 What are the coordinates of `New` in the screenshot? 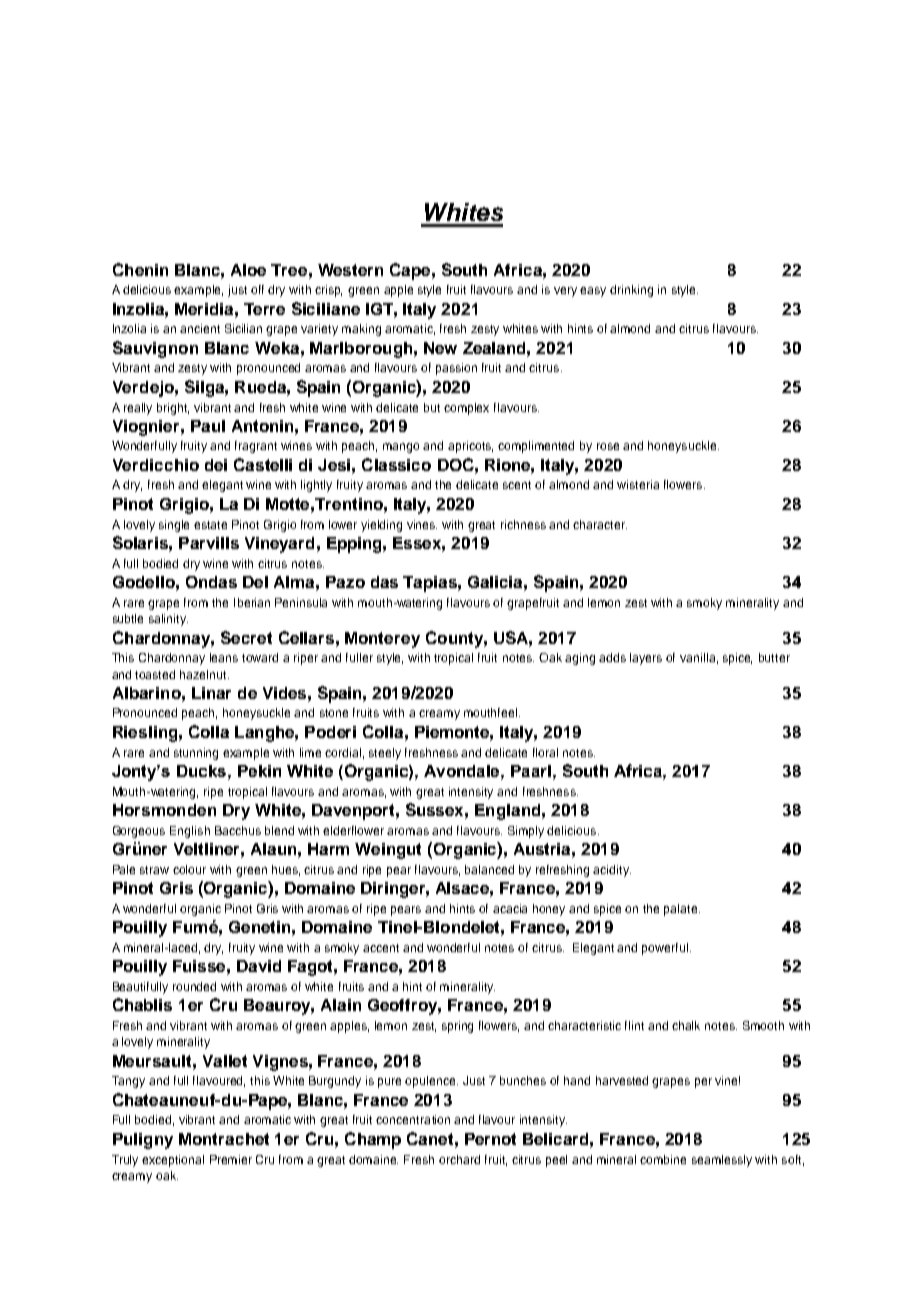 It's located at (440, 348).
